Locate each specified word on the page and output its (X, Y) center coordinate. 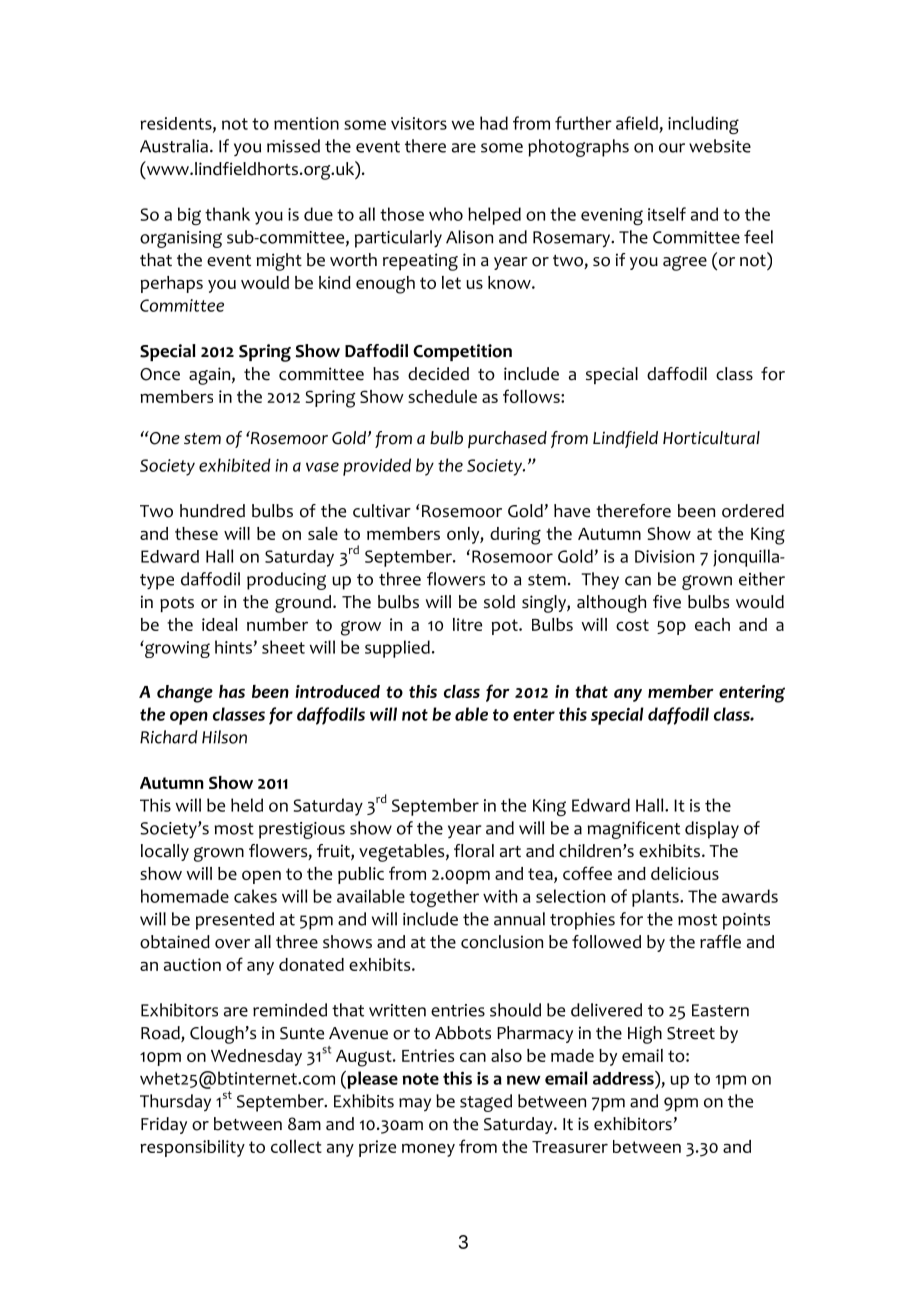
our (672, 148)
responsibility (192, 1148)
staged (486, 1103)
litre (467, 624)
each (712, 624)
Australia (174, 146)
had (494, 123)
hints (233, 647)
